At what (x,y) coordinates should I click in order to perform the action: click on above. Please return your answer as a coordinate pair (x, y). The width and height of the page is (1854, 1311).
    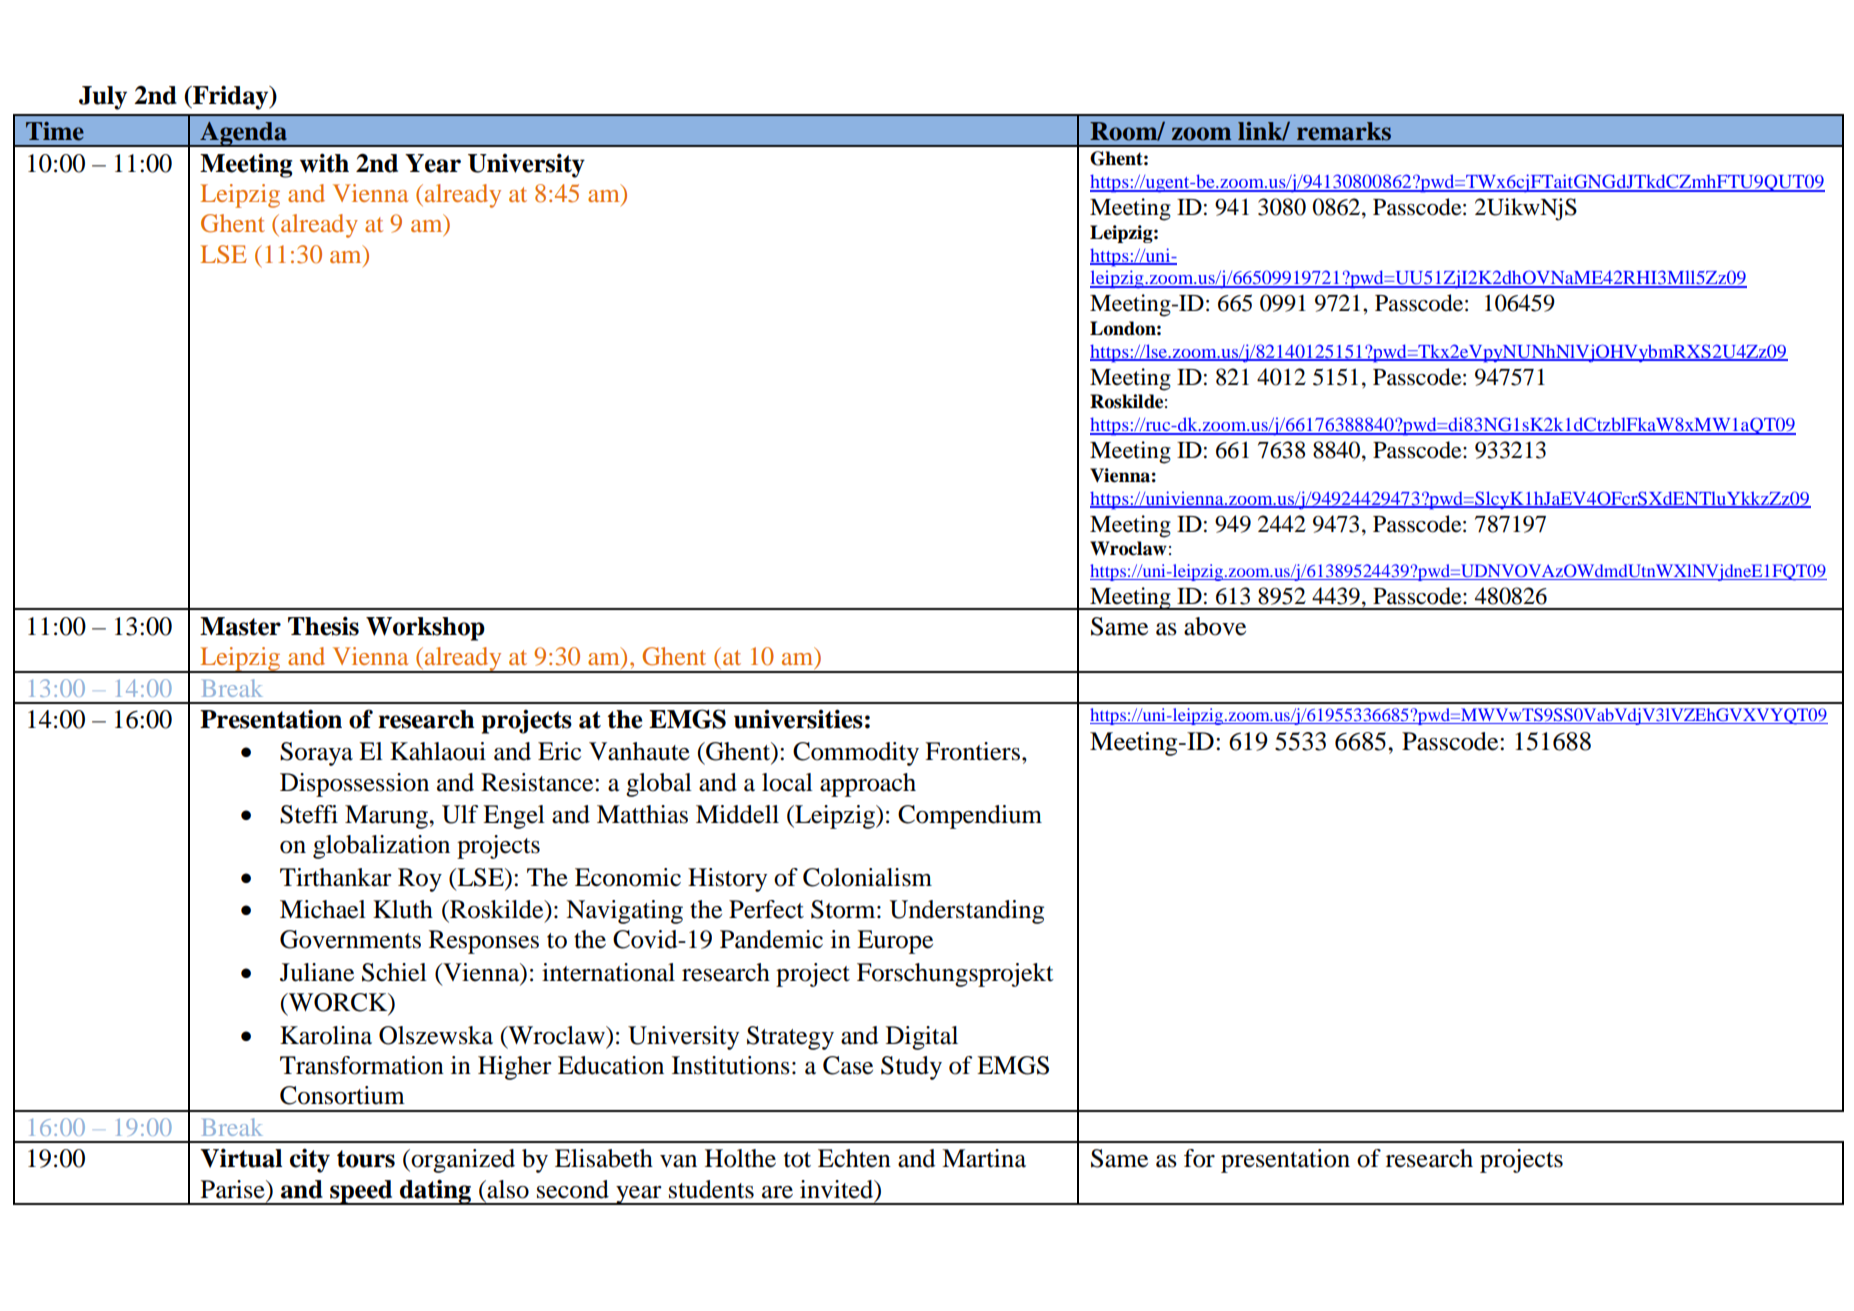
    Looking at the image, I should click on (1215, 626).
